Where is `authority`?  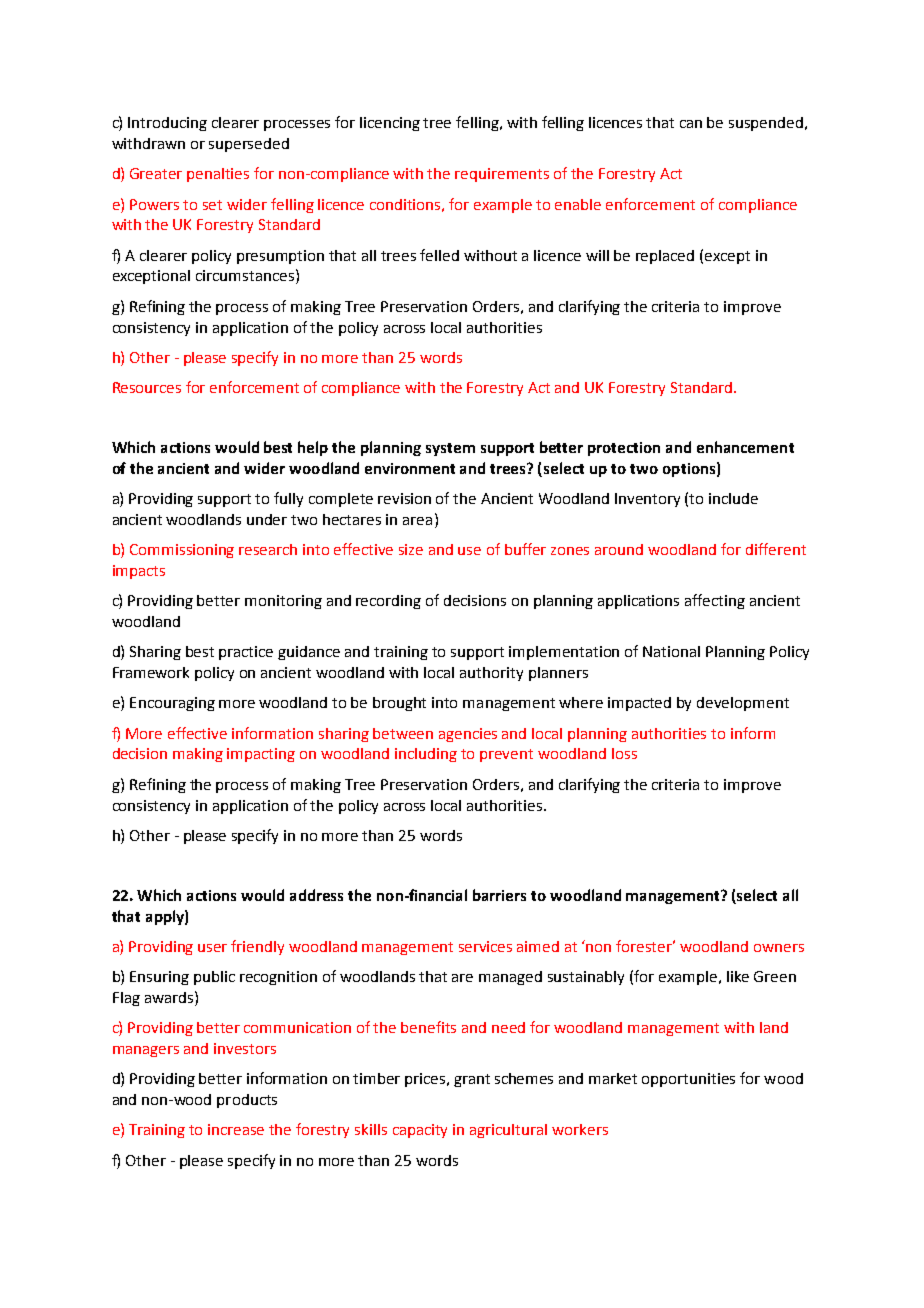
authority is located at coordinates (491, 674).
